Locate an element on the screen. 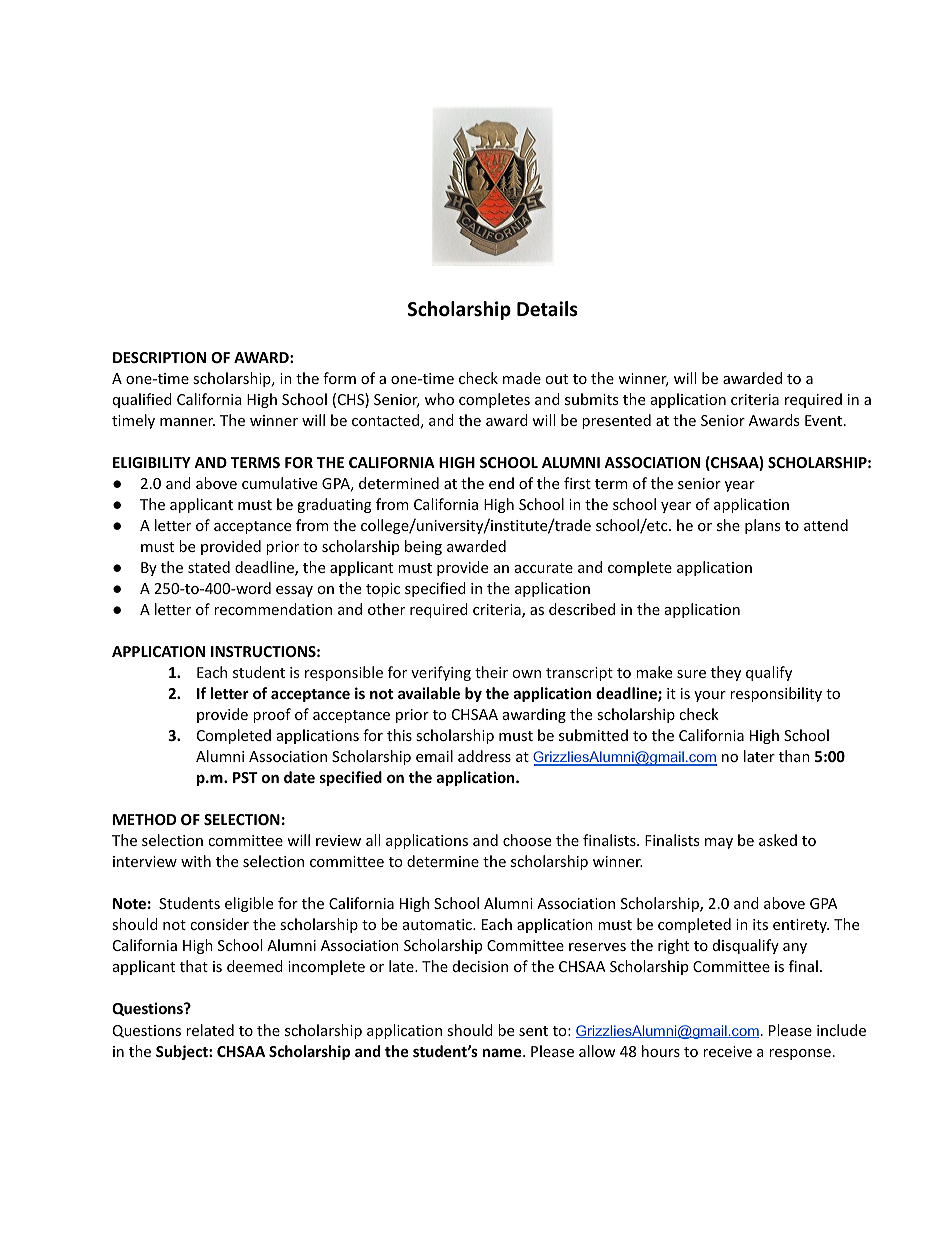  Event is located at coordinates (825, 420).
